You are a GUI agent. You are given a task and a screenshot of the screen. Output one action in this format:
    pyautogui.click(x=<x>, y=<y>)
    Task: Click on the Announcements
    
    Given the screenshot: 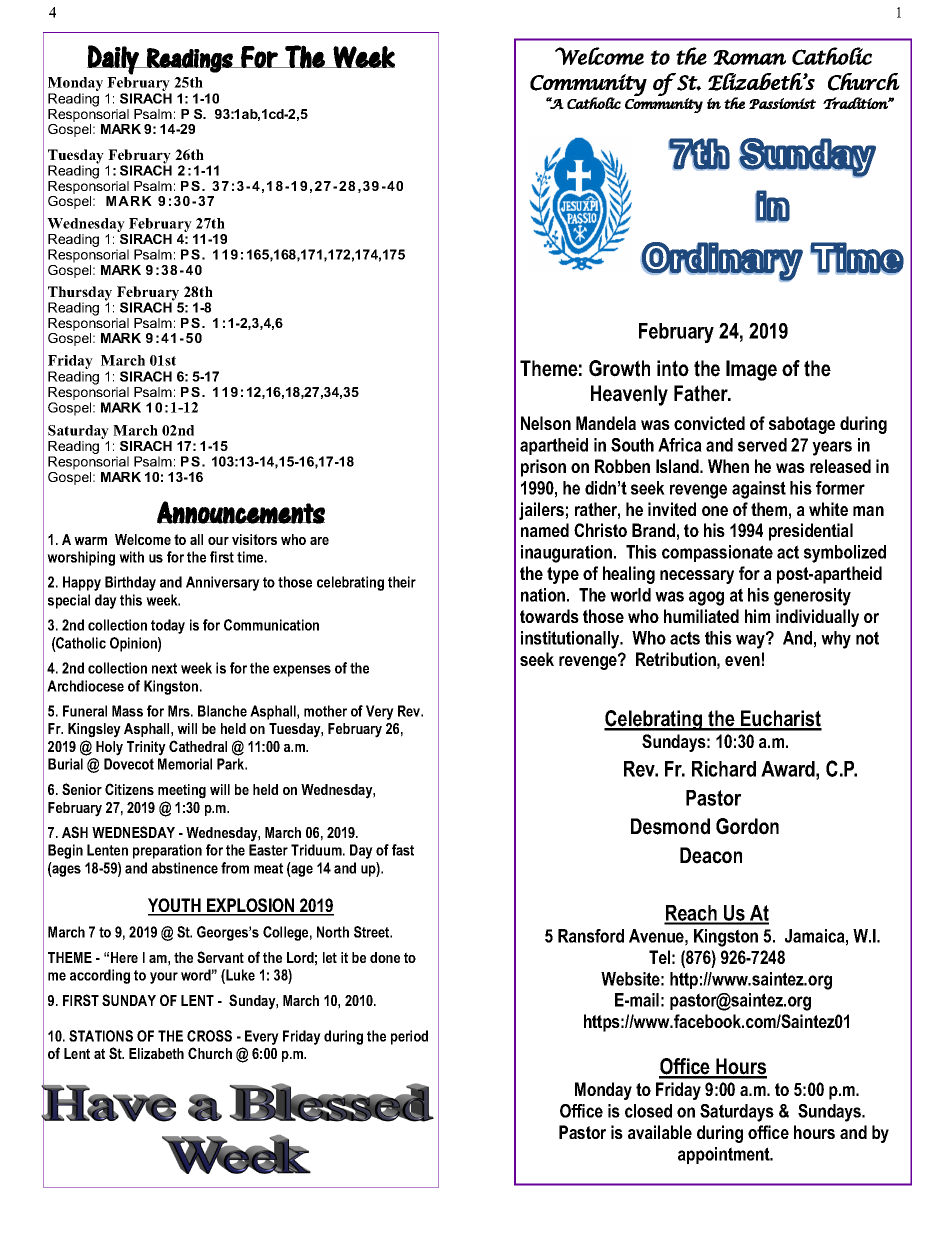 What is the action you would take?
    pyautogui.click(x=241, y=512)
